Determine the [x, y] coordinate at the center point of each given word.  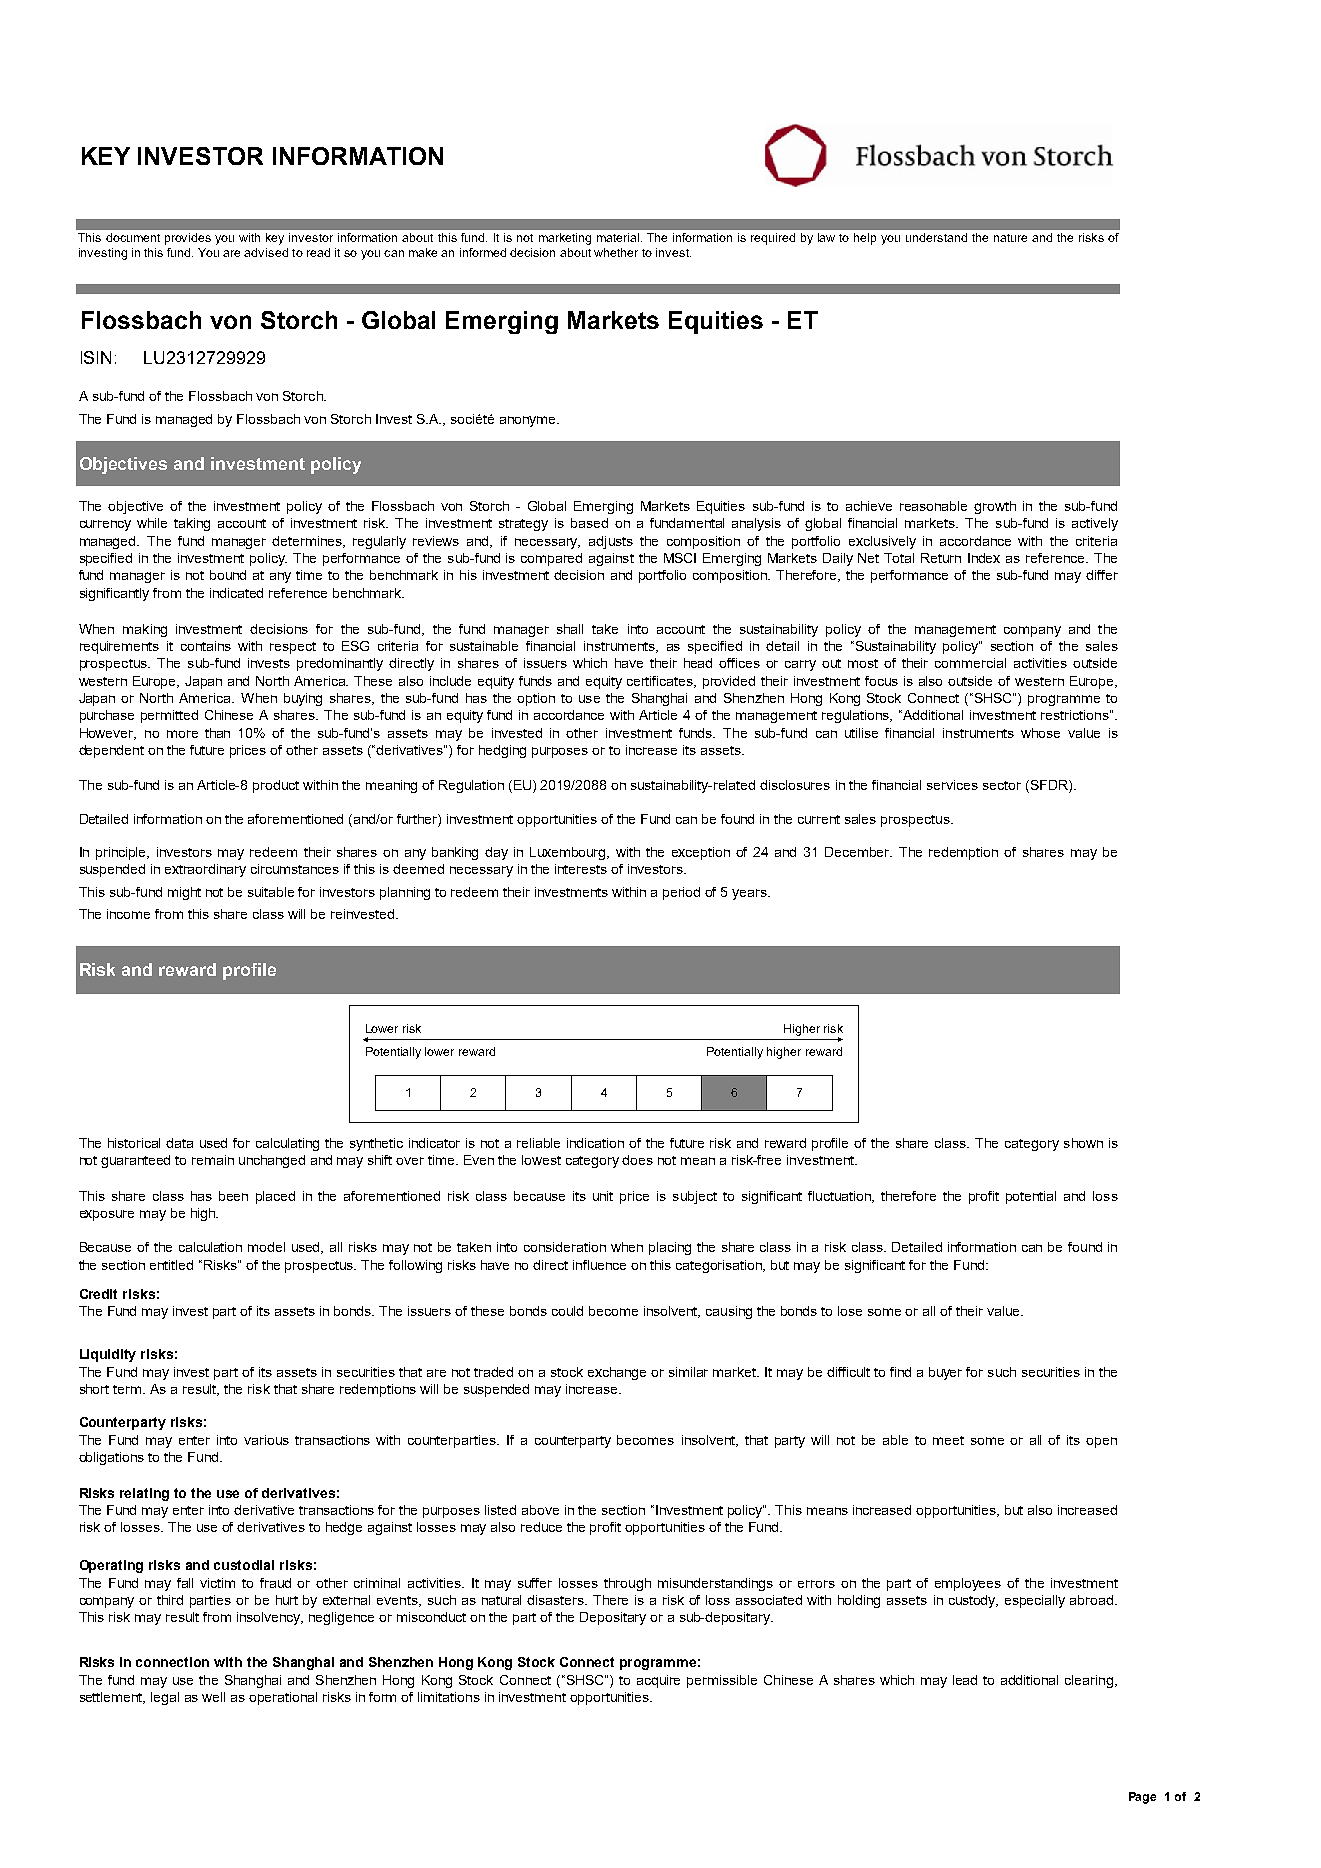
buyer [945, 1373]
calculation [210, 1247]
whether [616, 252]
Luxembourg [569, 853]
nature [1010, 238]
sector [1002, 785]
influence [599, 1265]
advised [266, 252]
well [213, 1697]
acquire [658, 1681]
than [217, 733]
